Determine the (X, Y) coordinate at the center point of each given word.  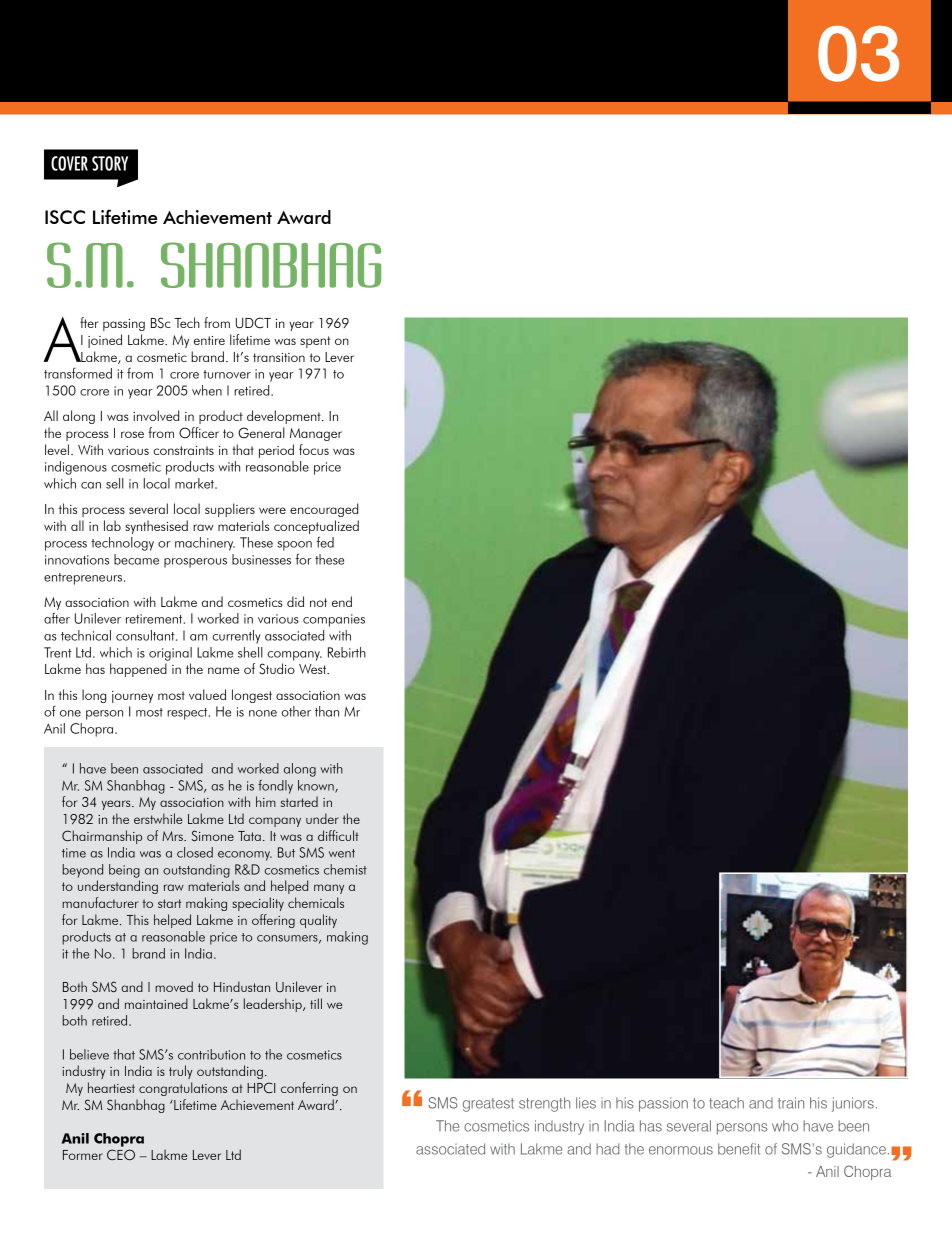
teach (726, 1103)
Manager (316, 434)
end (342, 601)
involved (156, 415)
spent (315, 342)
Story (110, 163)
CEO (121, 1154)
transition (279, 357)
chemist (345, 869)
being (124, 871)
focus (314, 449)
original (170, 654)
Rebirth (347, 652)
